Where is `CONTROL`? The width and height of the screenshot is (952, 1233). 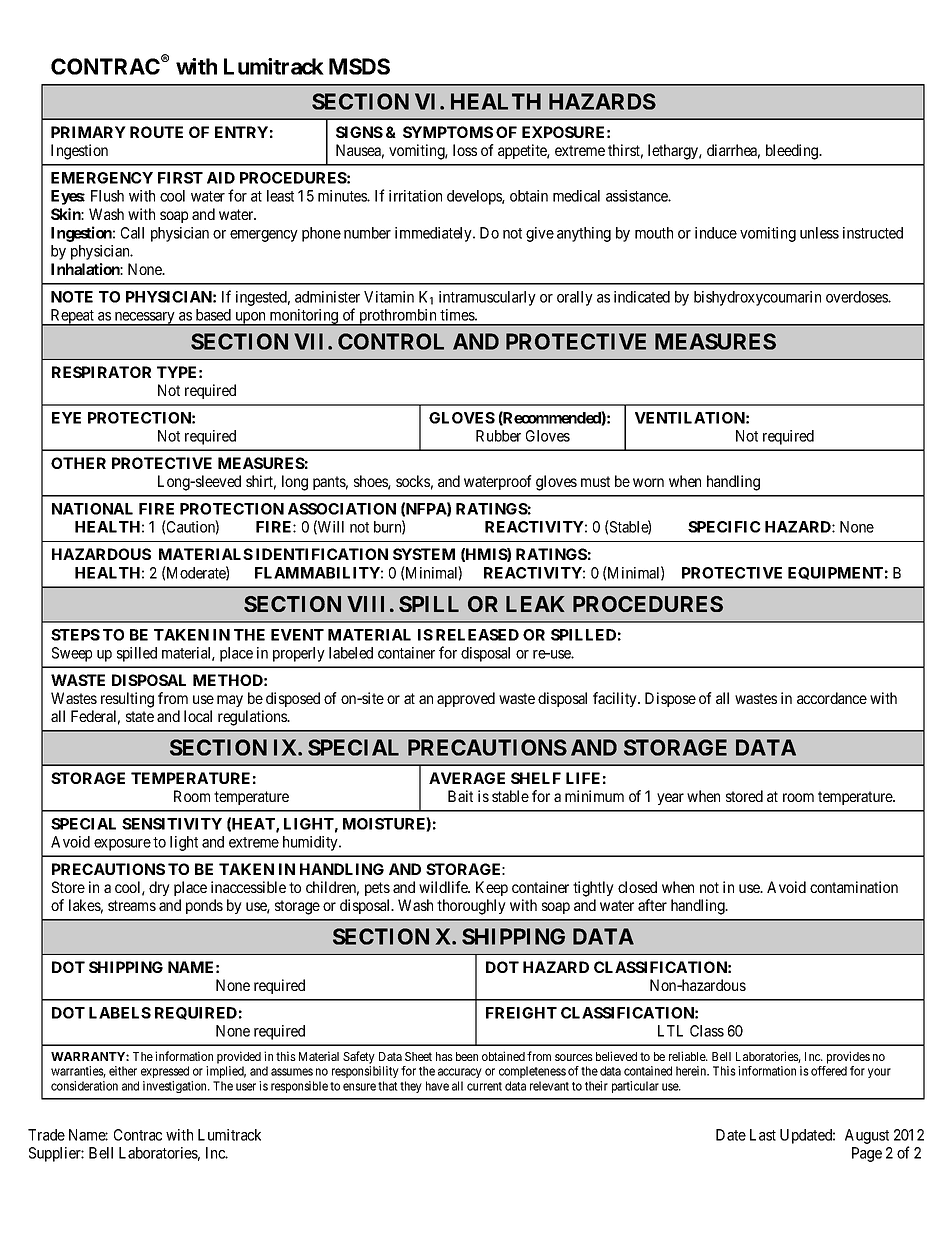 CONTROL is located at coordinates (391, 341).
